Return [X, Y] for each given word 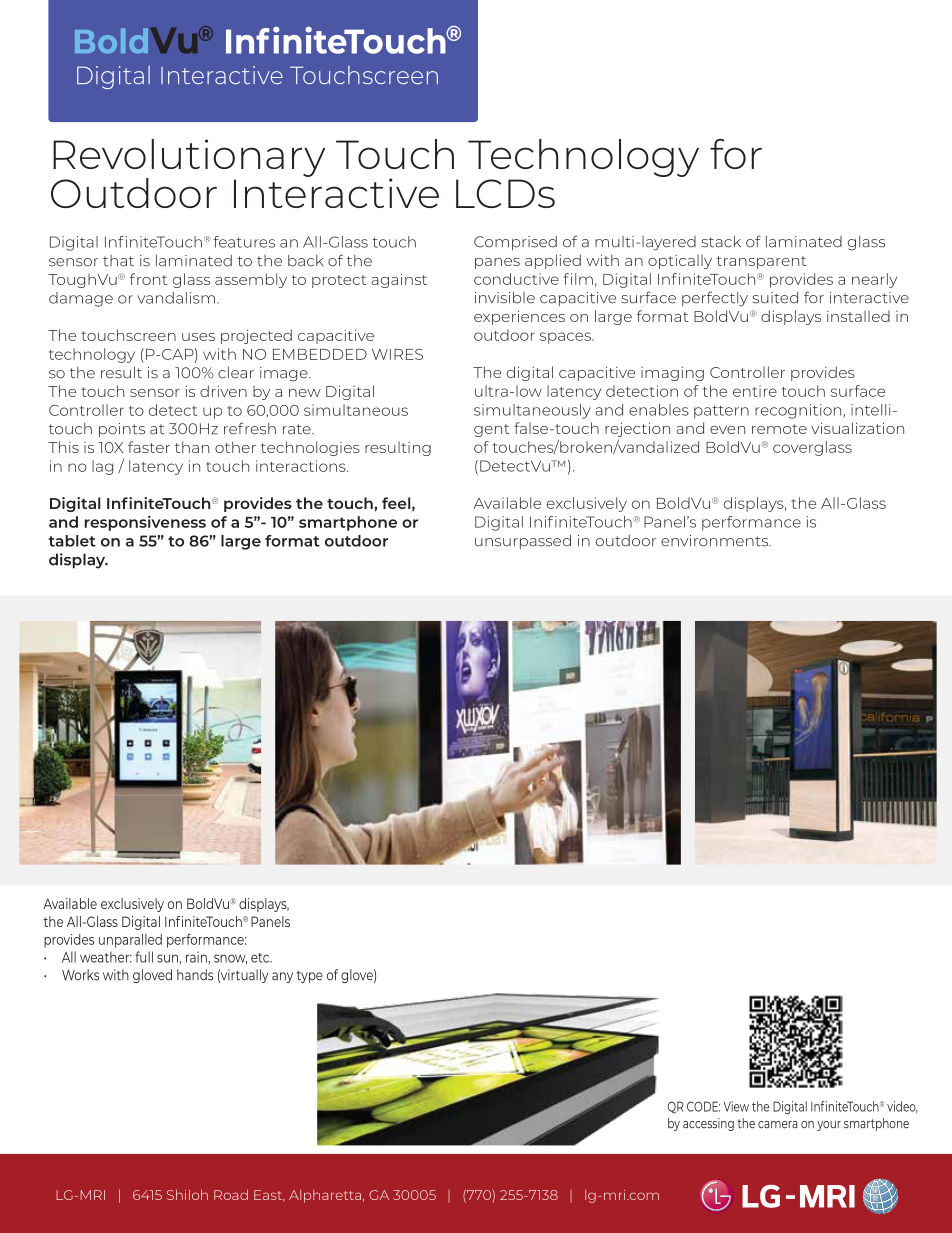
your [829, 1126]
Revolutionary [189, 159]
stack [721, 242]
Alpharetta [325, 1196]
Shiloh [187, 1194]
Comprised [515, 243]
